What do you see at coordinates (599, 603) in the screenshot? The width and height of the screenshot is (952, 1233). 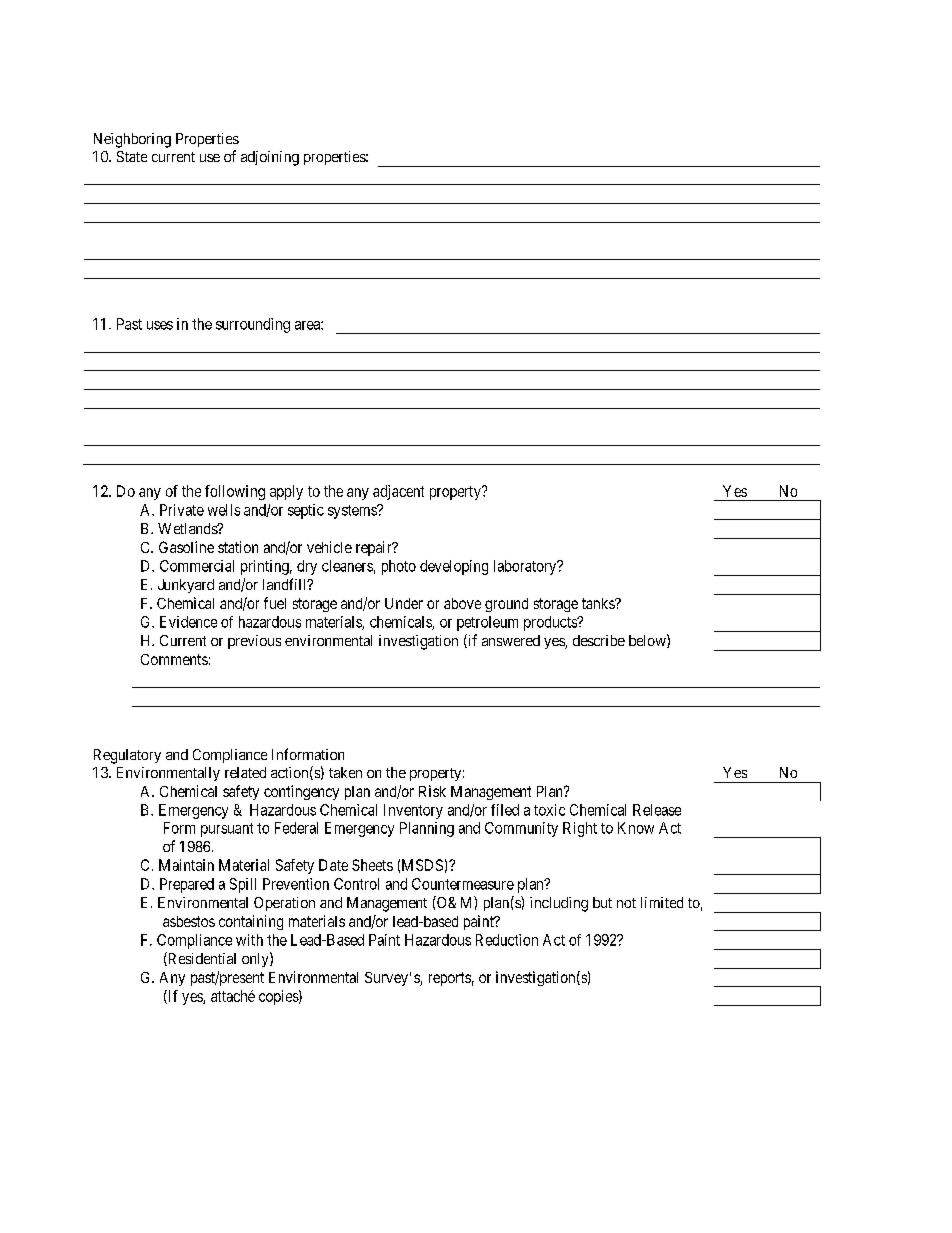 I see `tanks` at bounding box center [599, 603].
